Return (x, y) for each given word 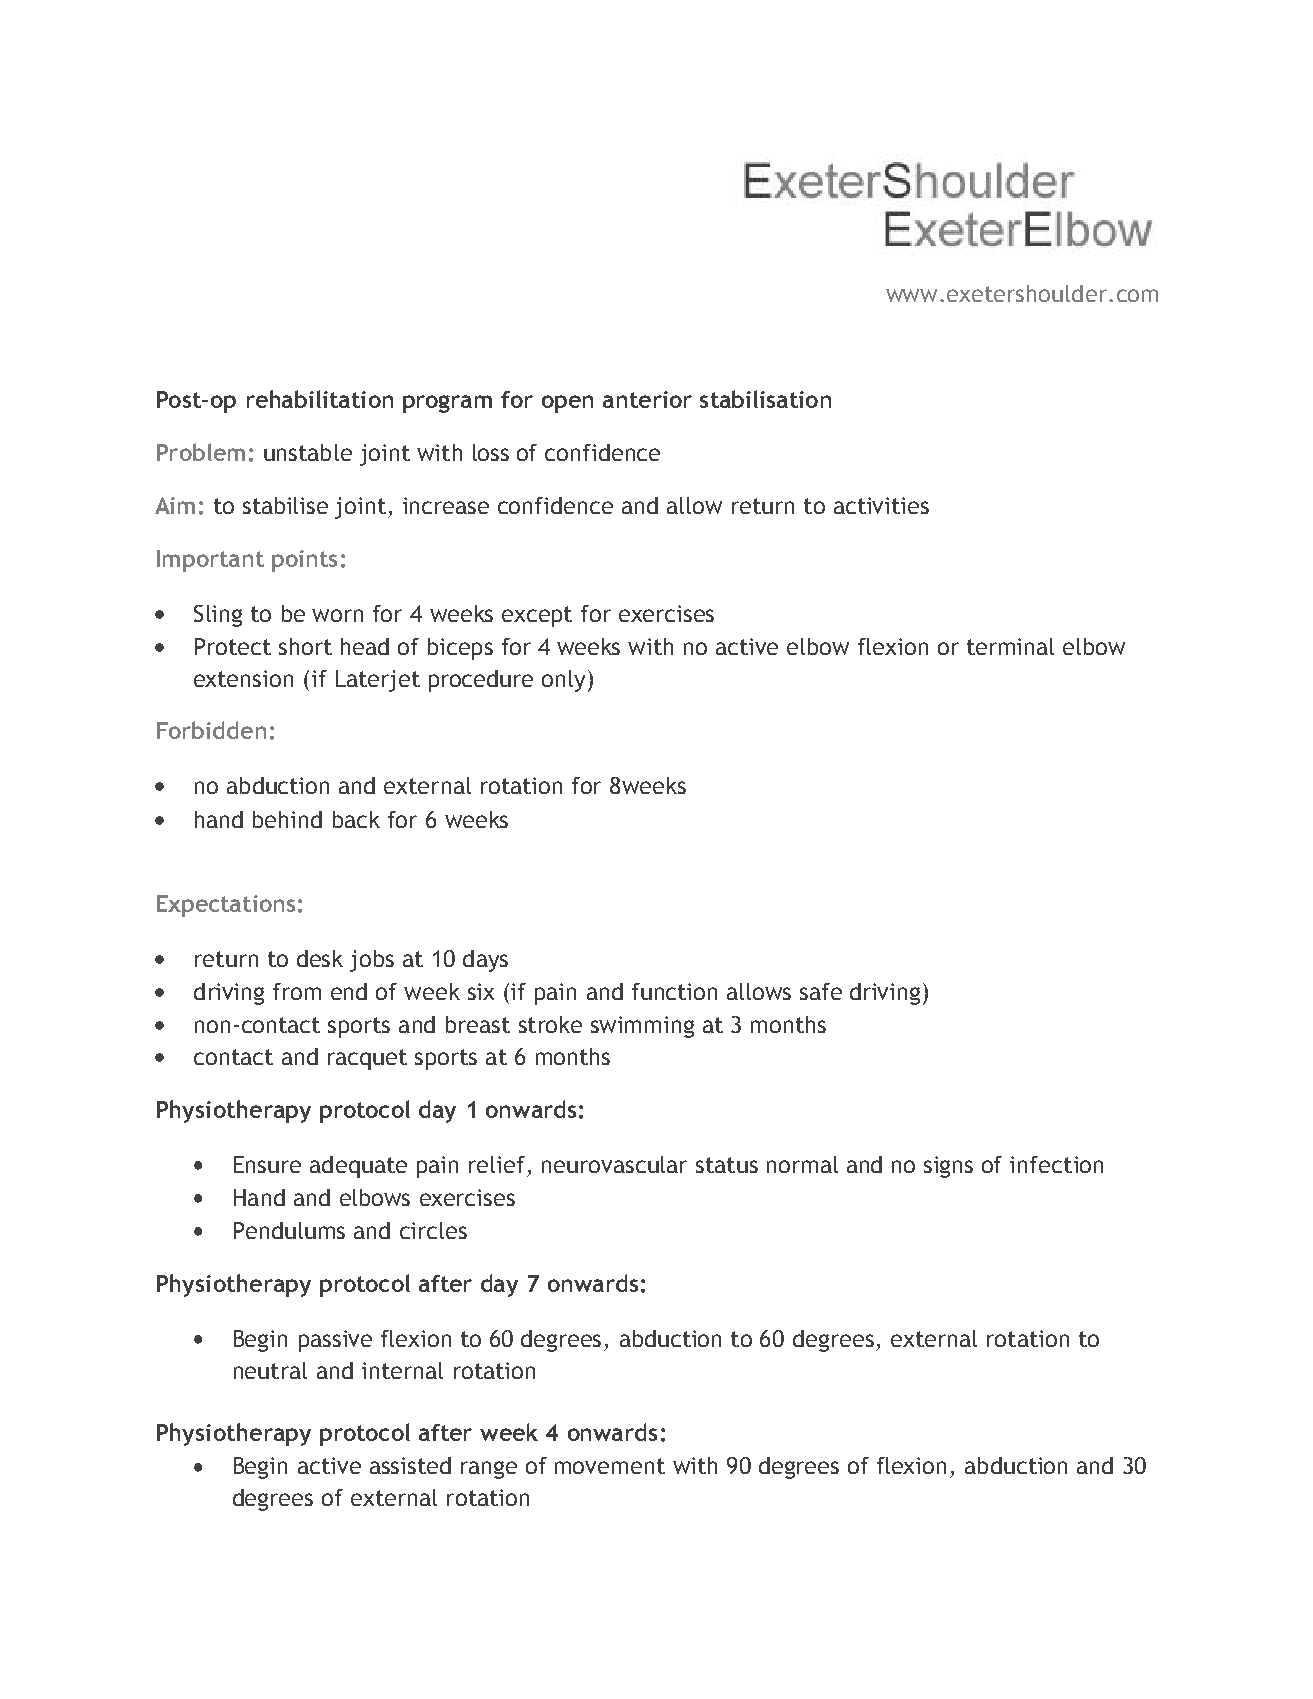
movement (610, 1466)
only (563, 681)
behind (287, 819)
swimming (642, 1027)
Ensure (267, 1164)
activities (881, 505)
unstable (308, 452)
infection (1056, 1164)
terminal (1010, 646)
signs (948, 1167)
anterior (647, 399)
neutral (270, 1370)
